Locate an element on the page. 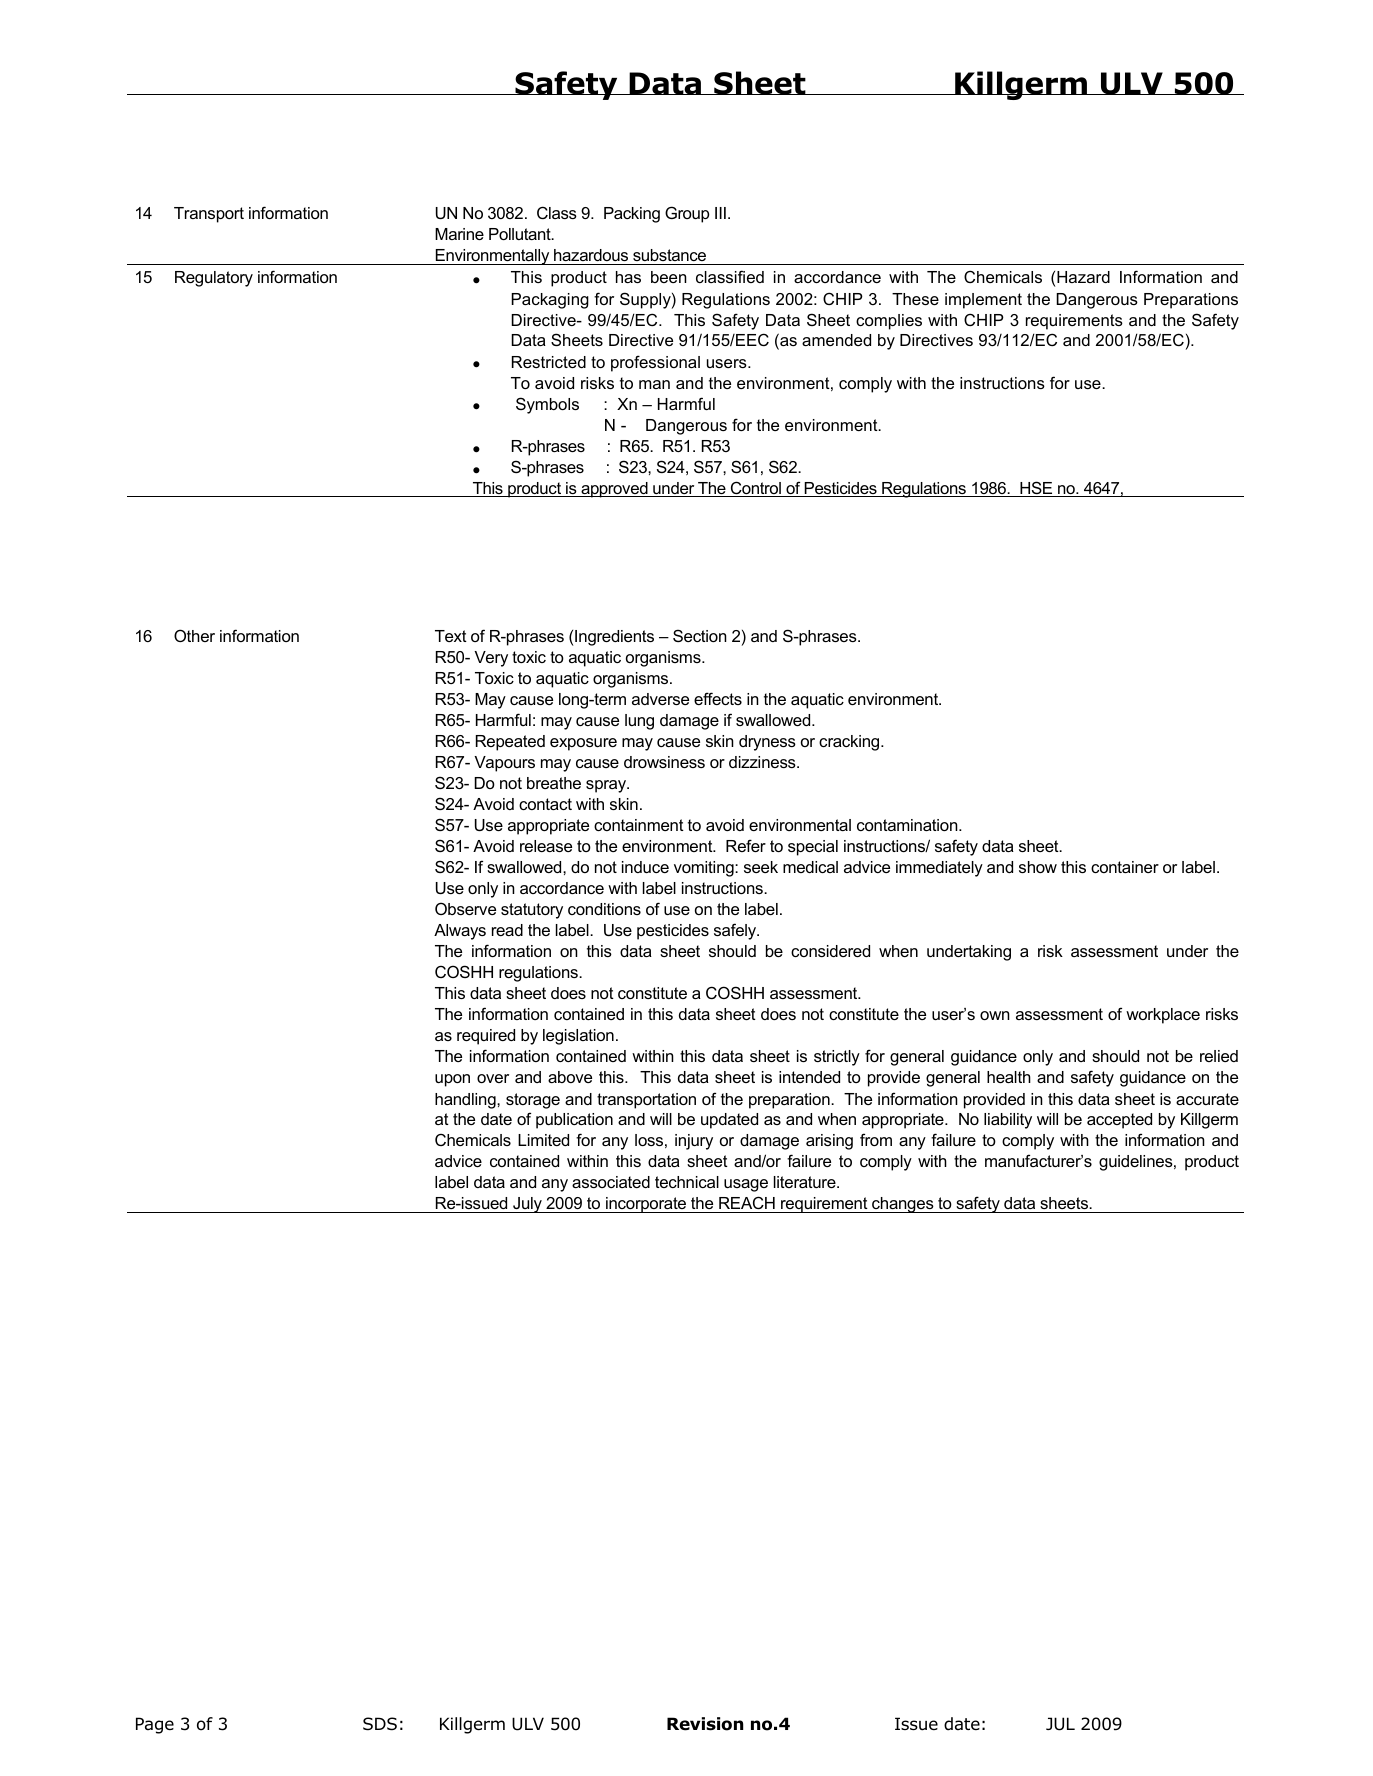 The height and width of the page is (1776, 1373). Other is located at coordinates (194, 635).
